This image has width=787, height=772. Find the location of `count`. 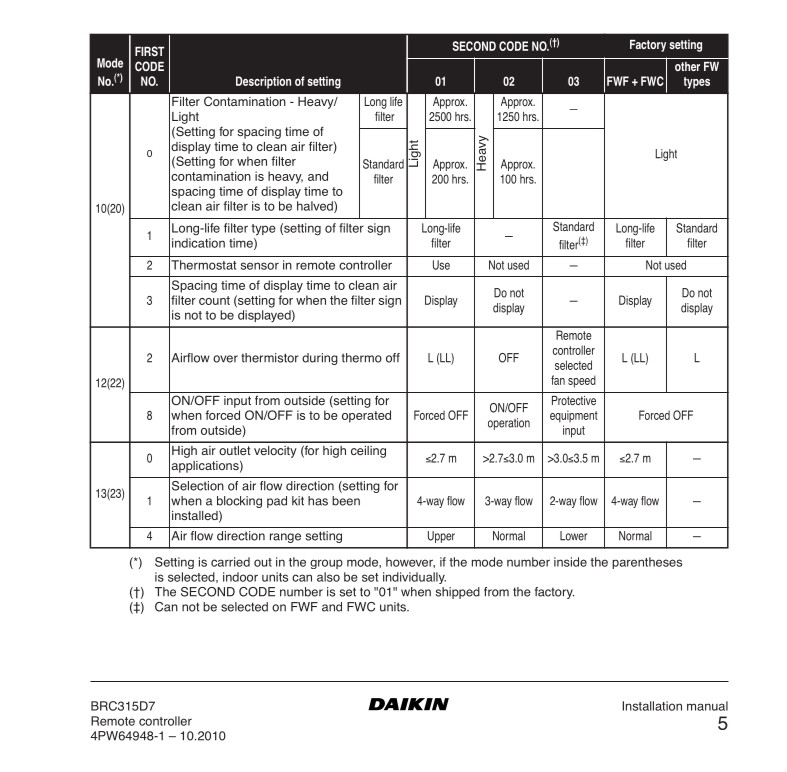

count is located at coordinates (214, 300).
